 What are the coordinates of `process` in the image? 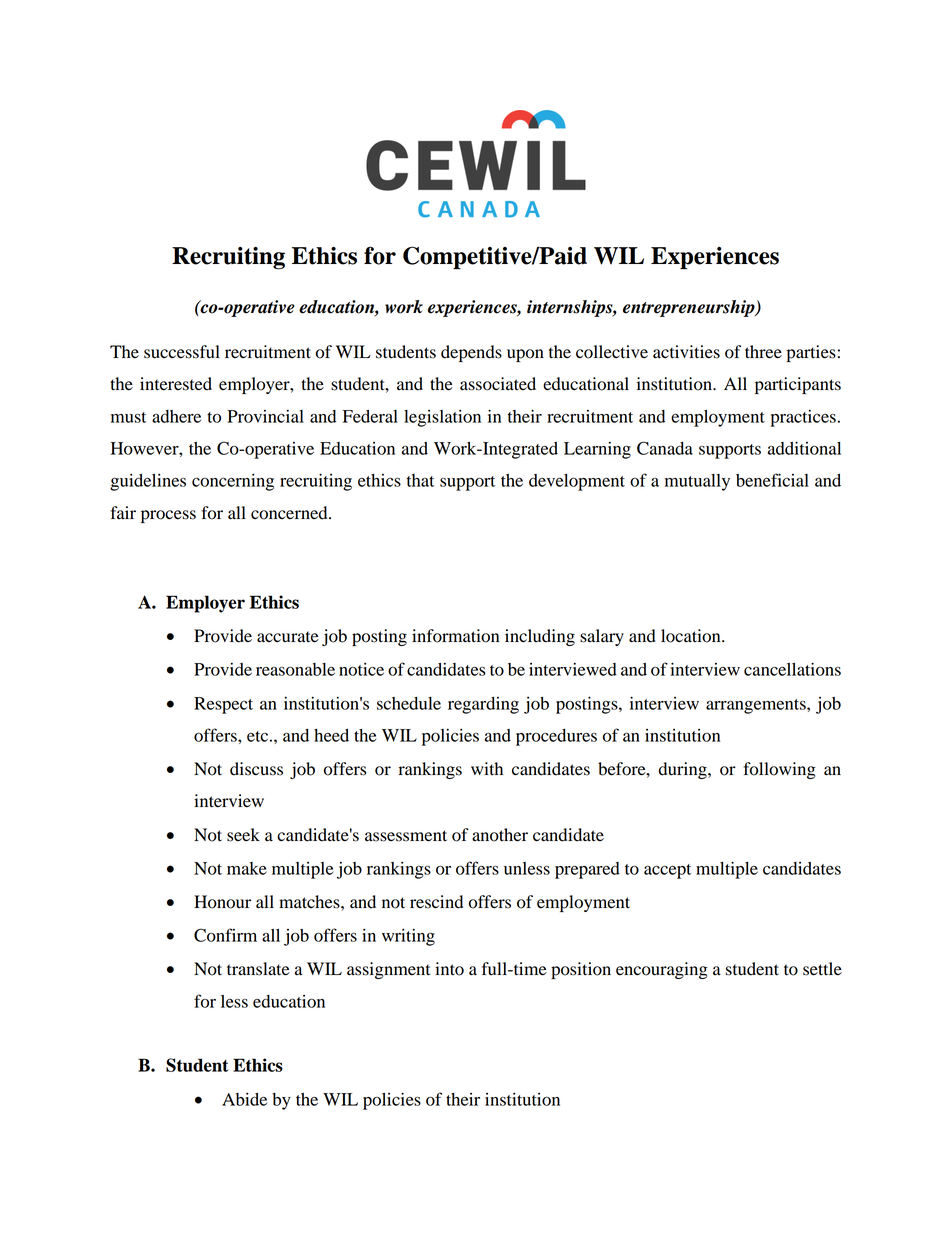 It's located at (168, 516).
